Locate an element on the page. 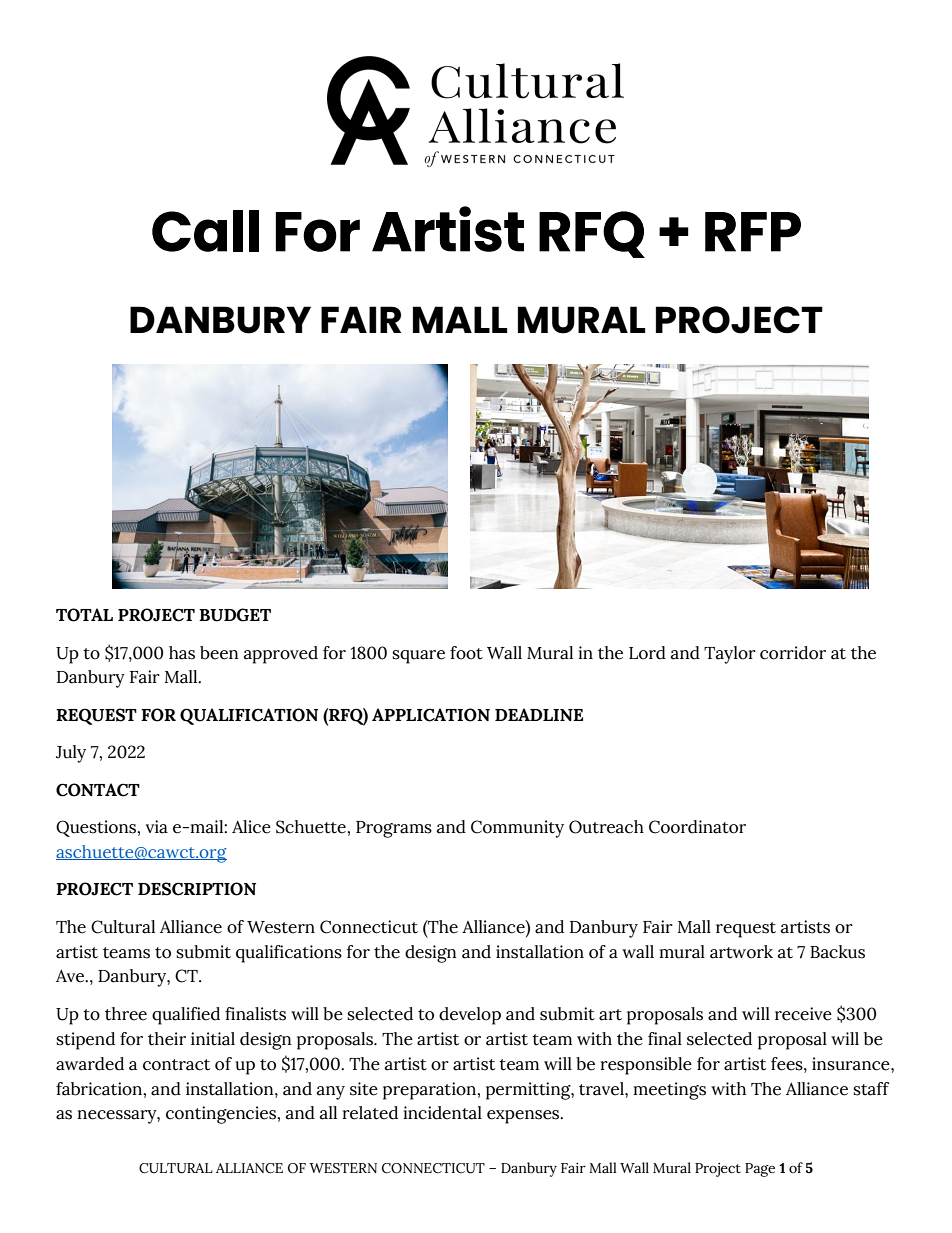 The width and height of the page is (952, 1233). incidental is located at coordinates (443, 1113).
